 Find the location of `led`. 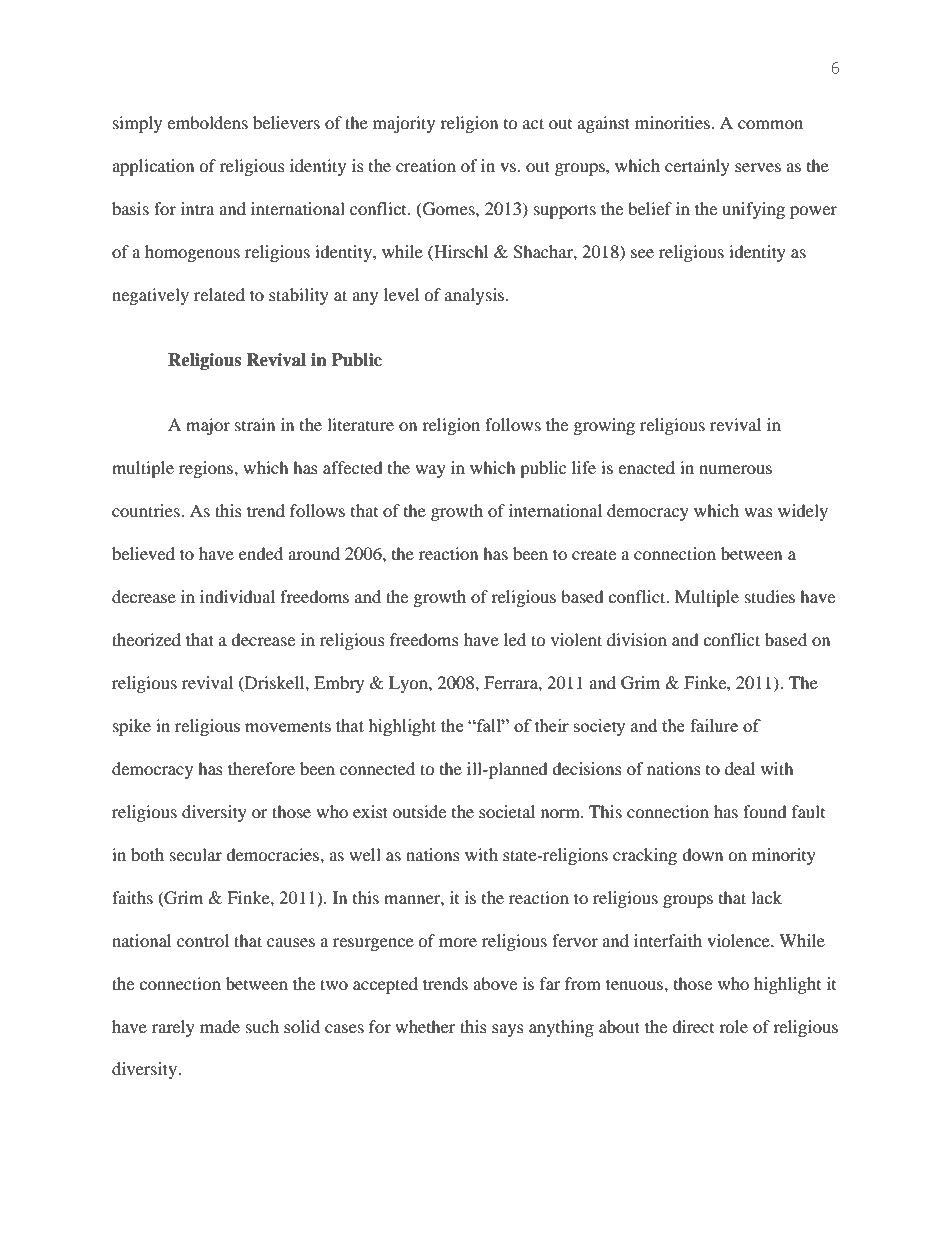

led is located at coordinates (515, 639).
